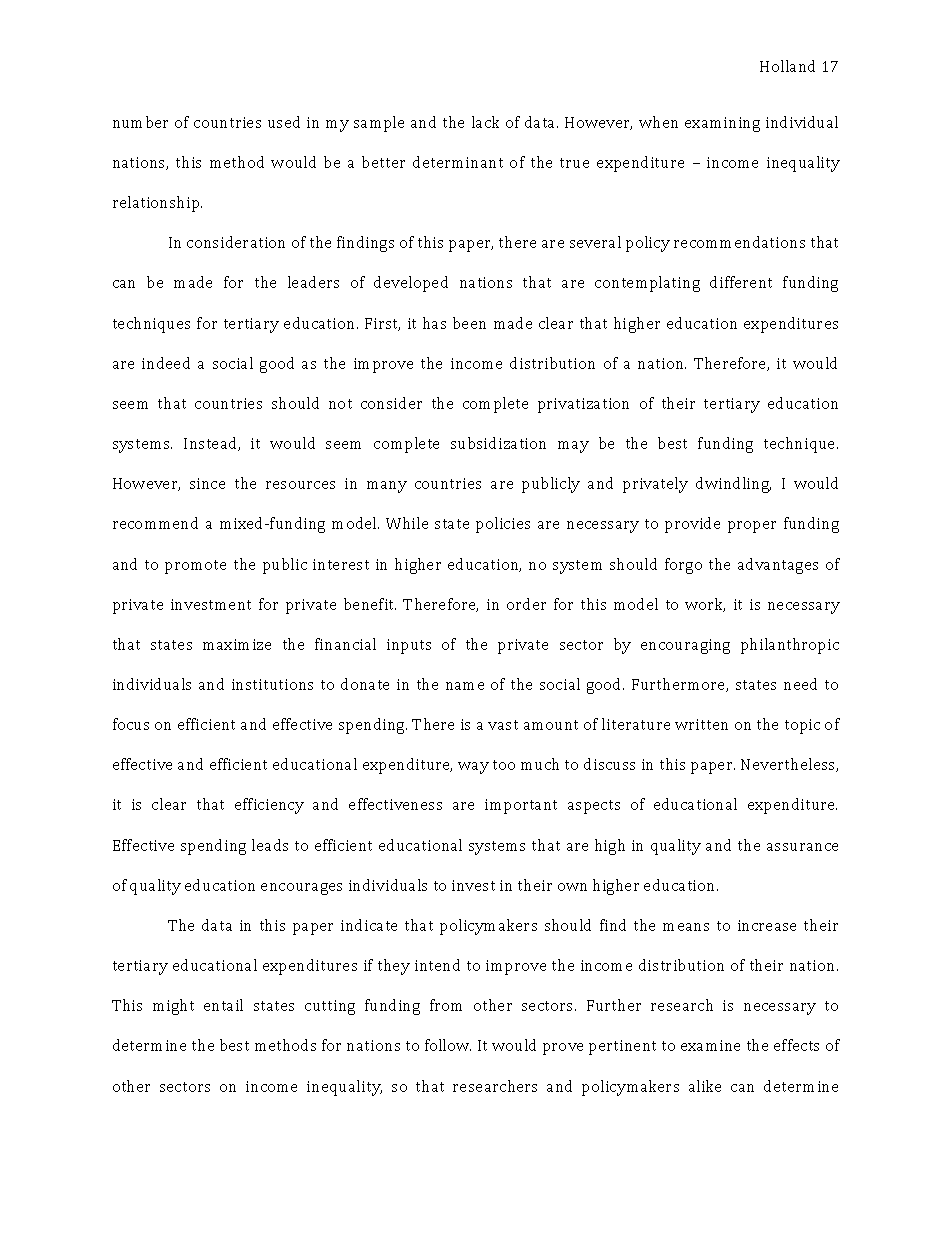 This screenshot has width=952, height=1233. What do you see at coordinates (195, 567) in the screenshot?
I see `promote` at bounding box center [195, 567].
